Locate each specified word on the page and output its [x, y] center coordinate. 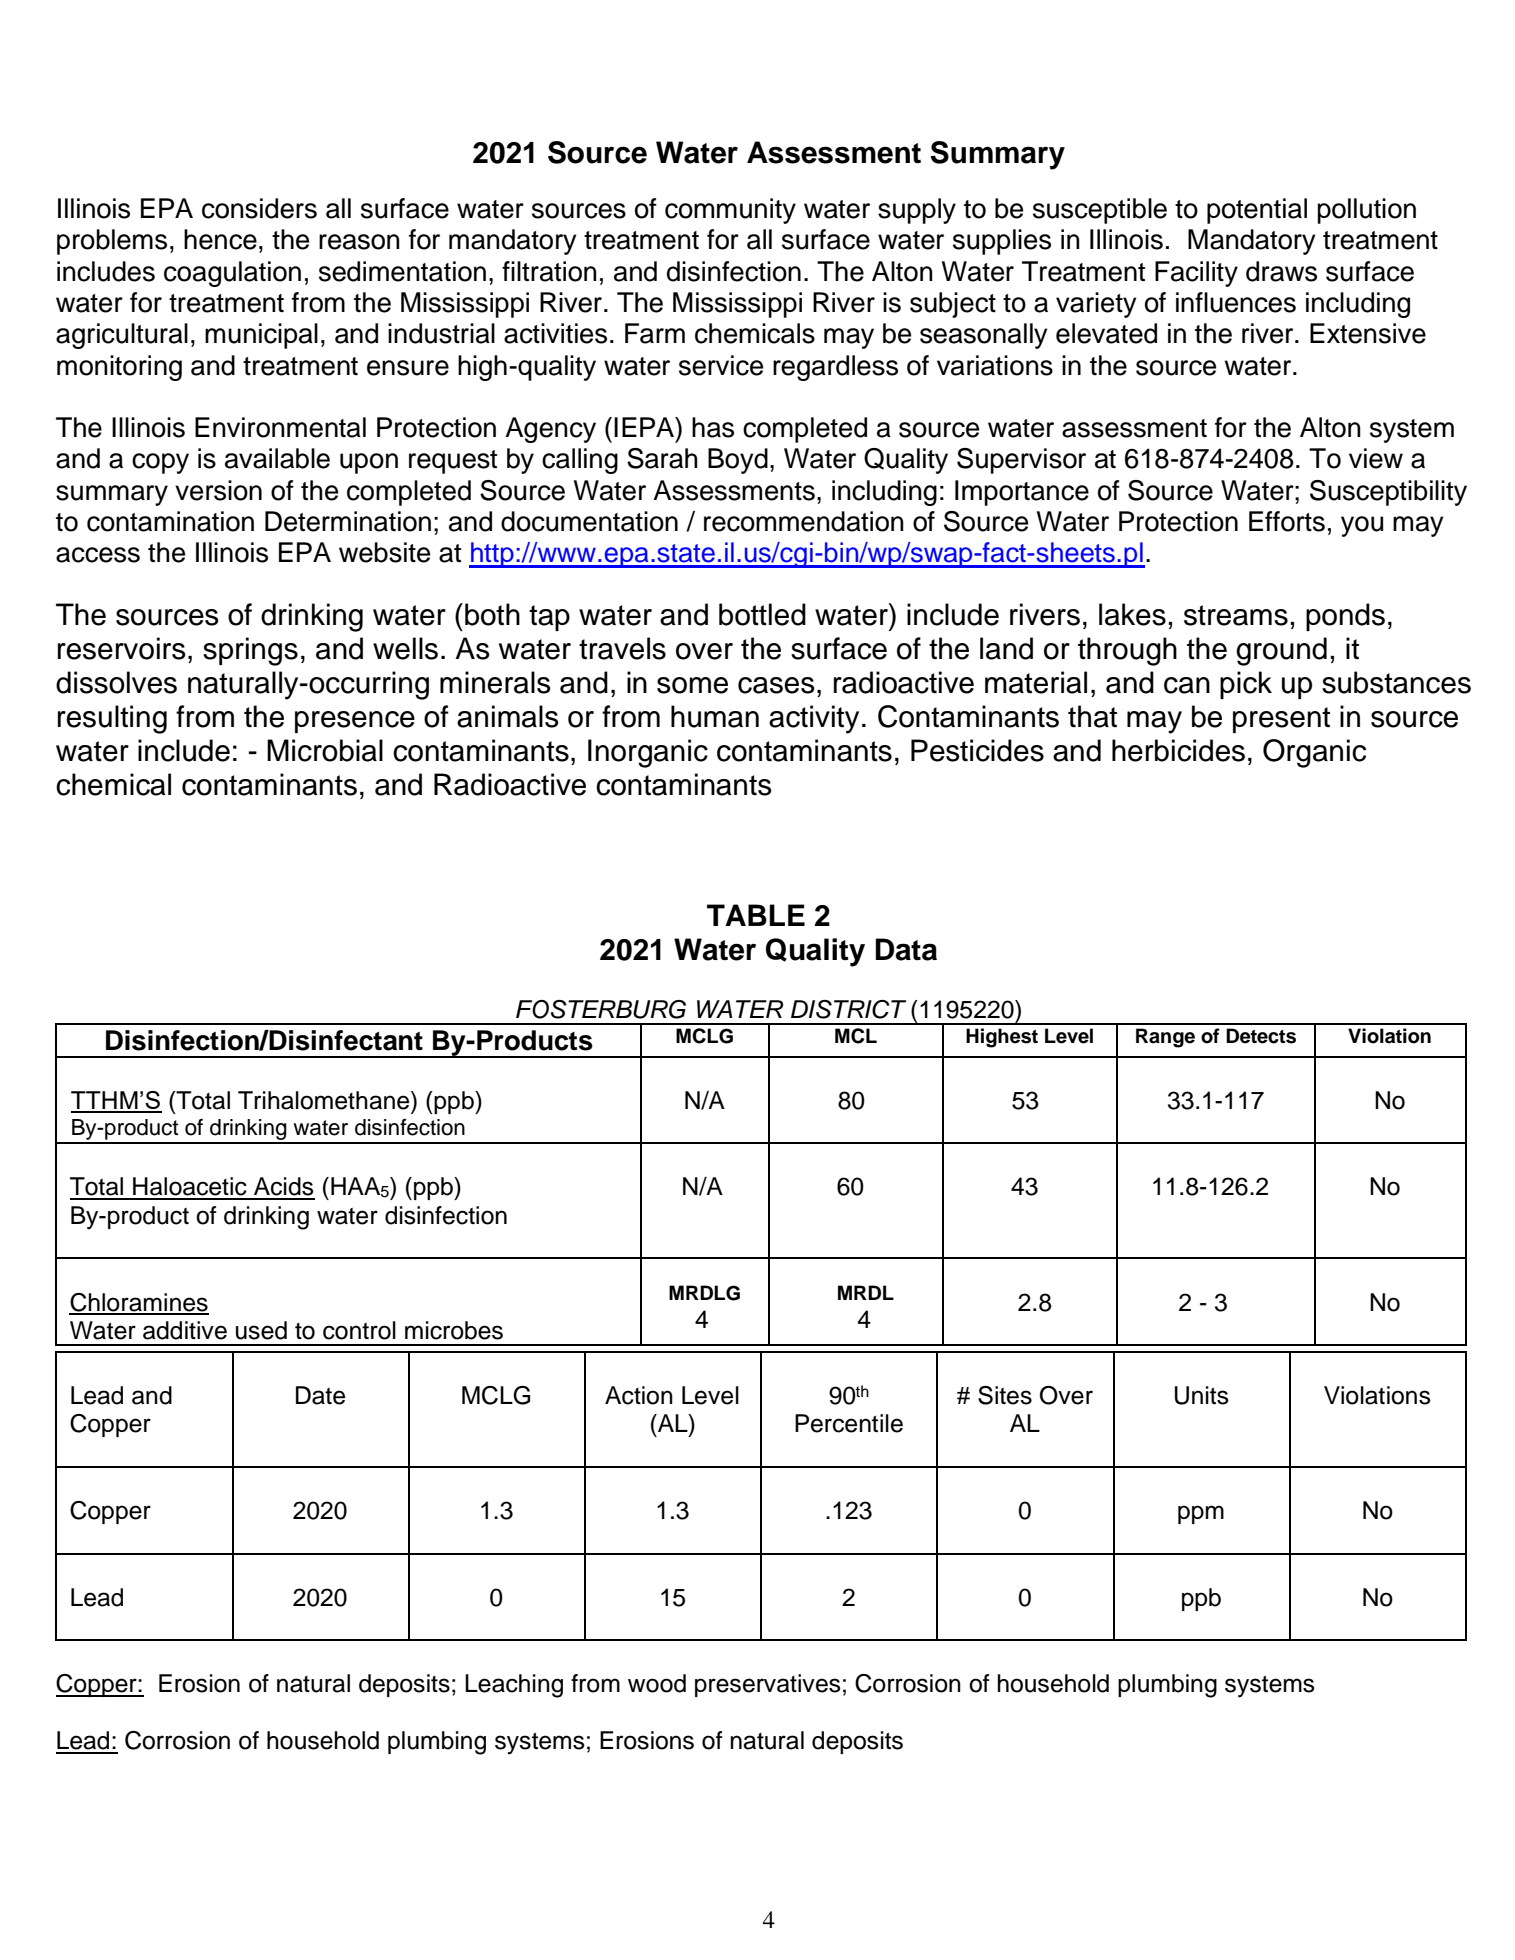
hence [220, 239]
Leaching [514, 1686]
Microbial [325, 750]
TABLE [756, 915]
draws [1281, 271]
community [730, 211]
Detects [1261, 1036]
